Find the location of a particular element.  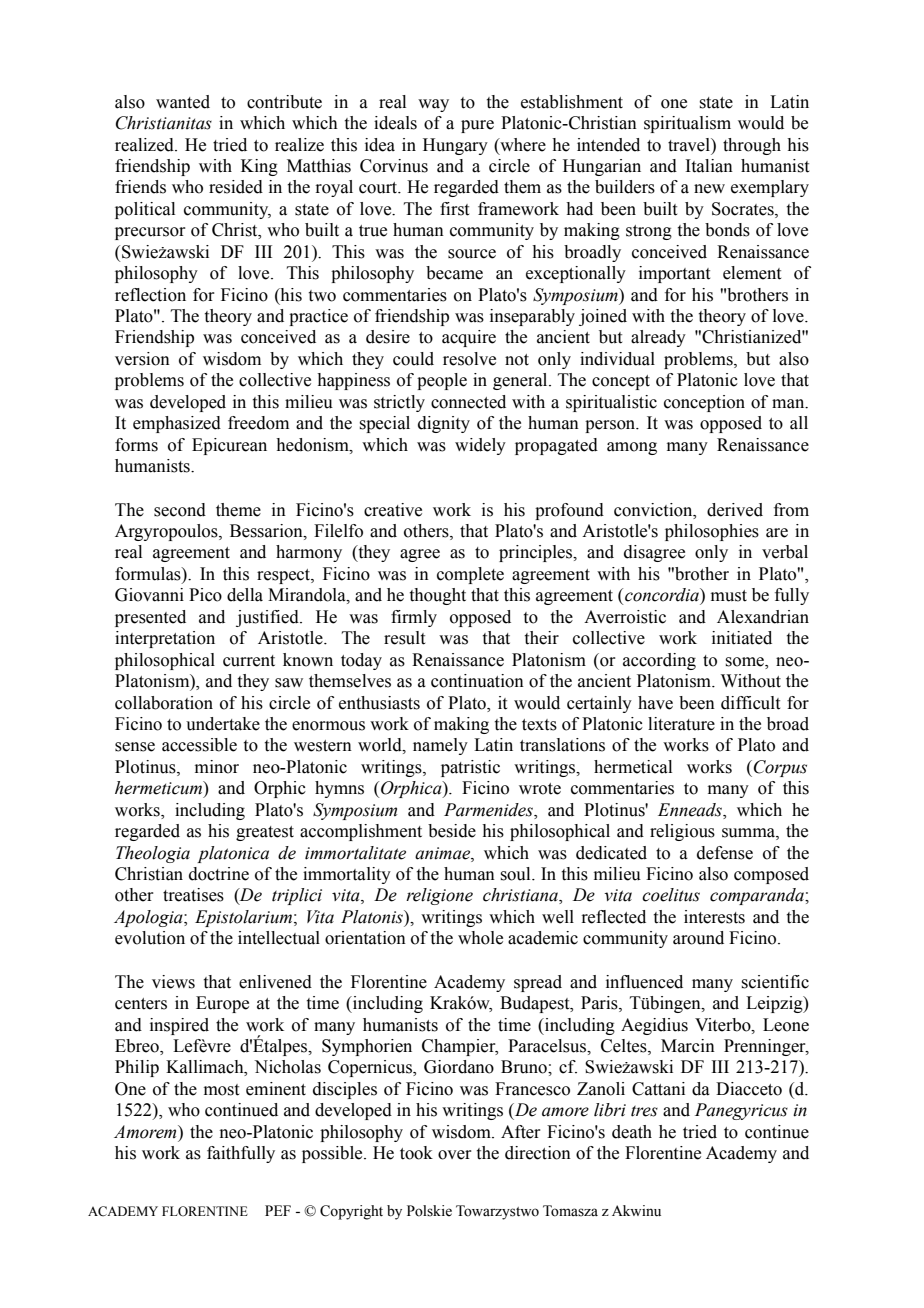

Europe is located at coordinates (222, 1004).
